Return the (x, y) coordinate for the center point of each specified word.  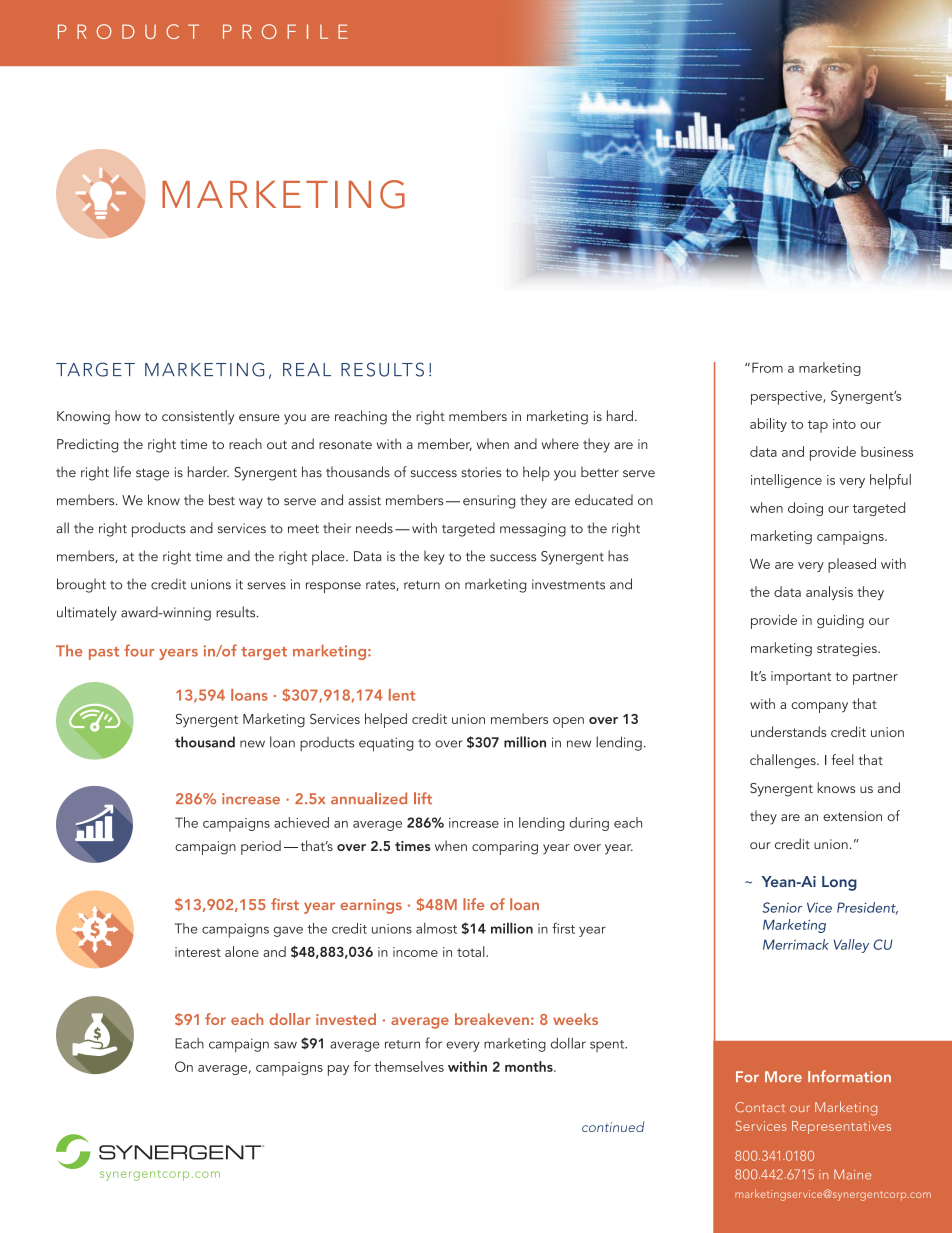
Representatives (841, 1127)
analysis (829, 593)
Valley (851, 946)
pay (338, 1070)
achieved (301, 822)
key (434, 557)
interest (198, 952)
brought (81, 585)
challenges (784, 761)
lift (423, 798)
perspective (787, 398)
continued (613, 1126)
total (472, 951)
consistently (198, 417)
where (560, 443)
